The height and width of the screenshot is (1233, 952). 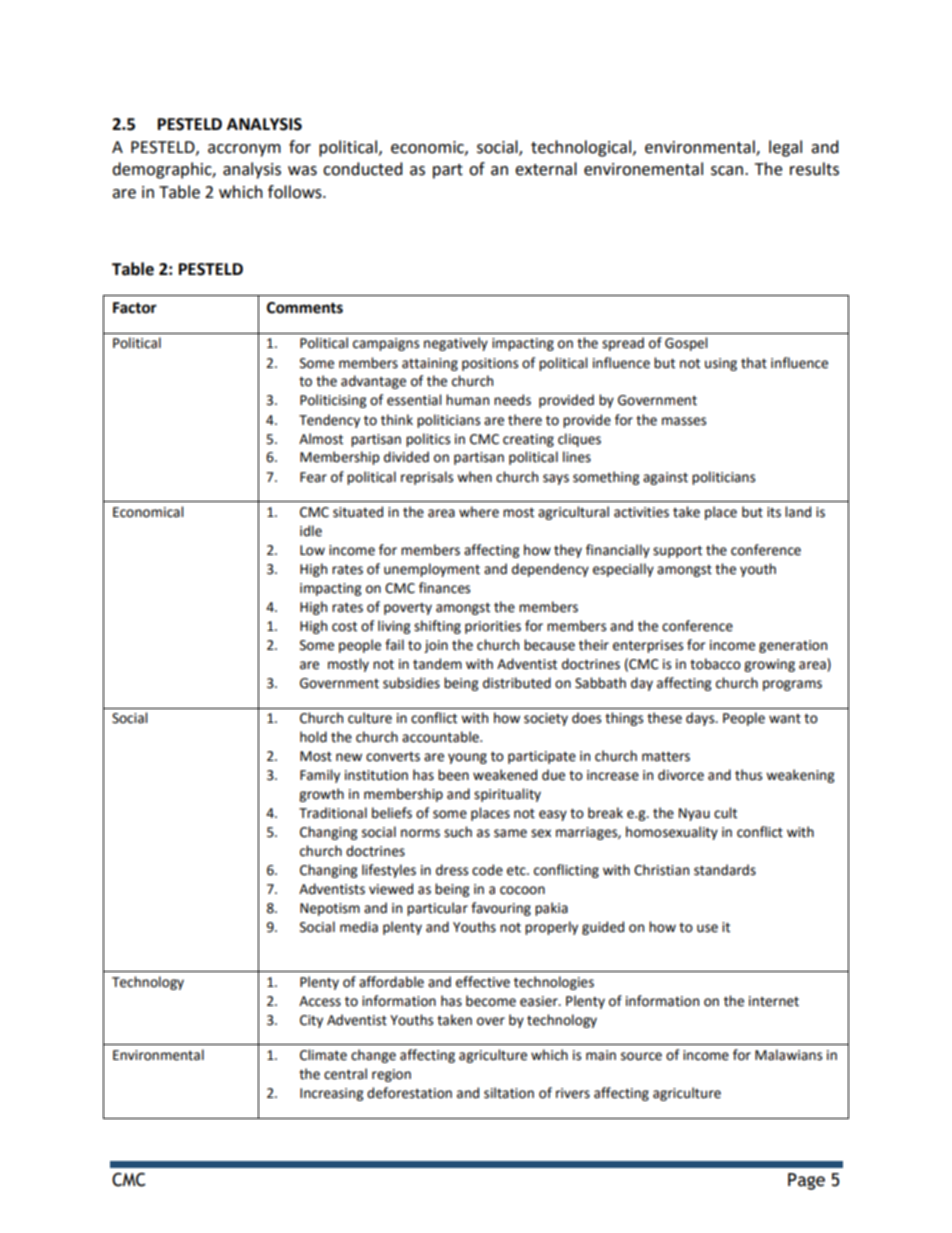 What do you see at coordinates (479, 512) in the screenshot?
I see `where` at bounding box center [479, 512].
